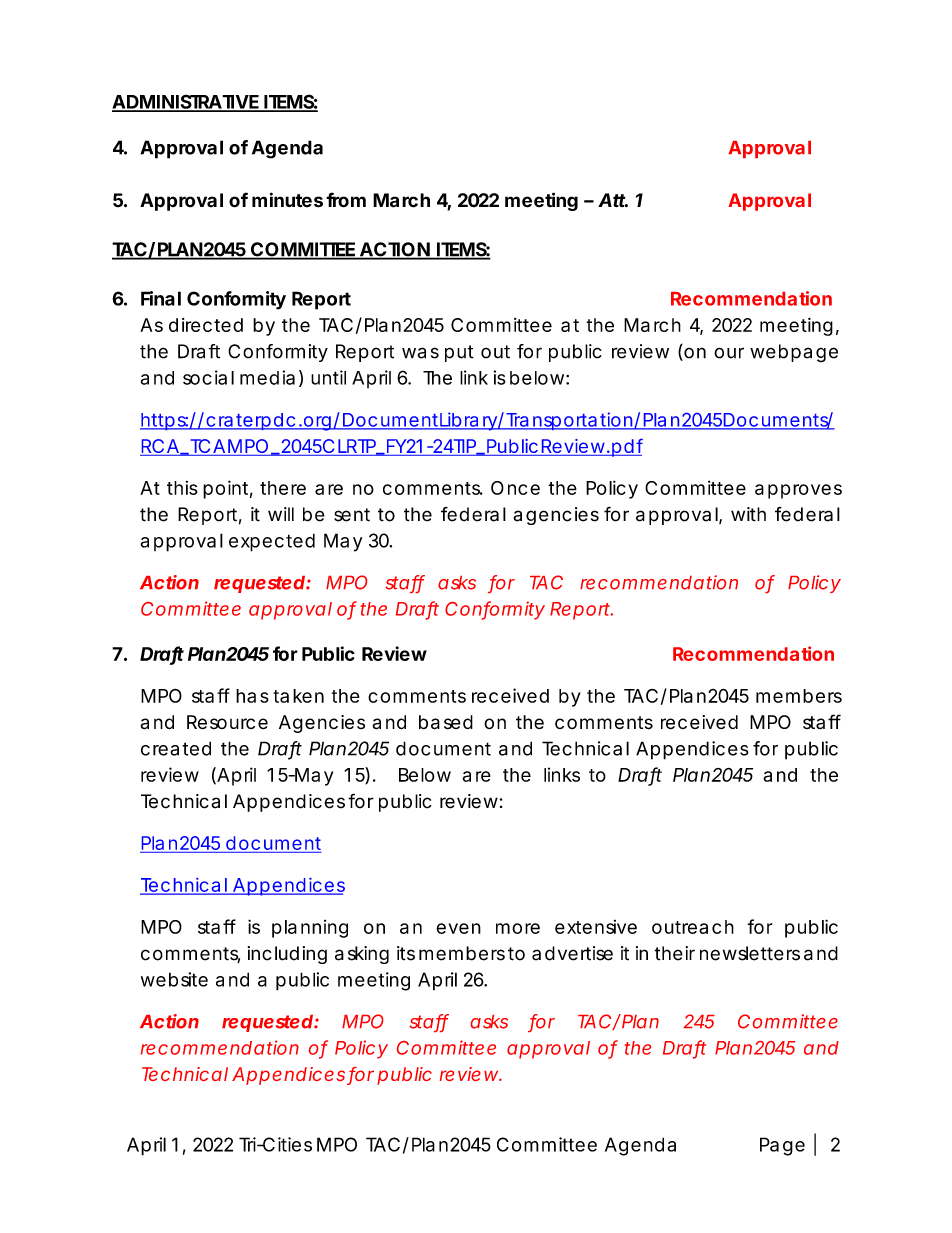 The width and height of the image is (952, 1233). What do you see at coordinates (420, 353) in the image?
I see `was` at bounding box center [420, 353].
